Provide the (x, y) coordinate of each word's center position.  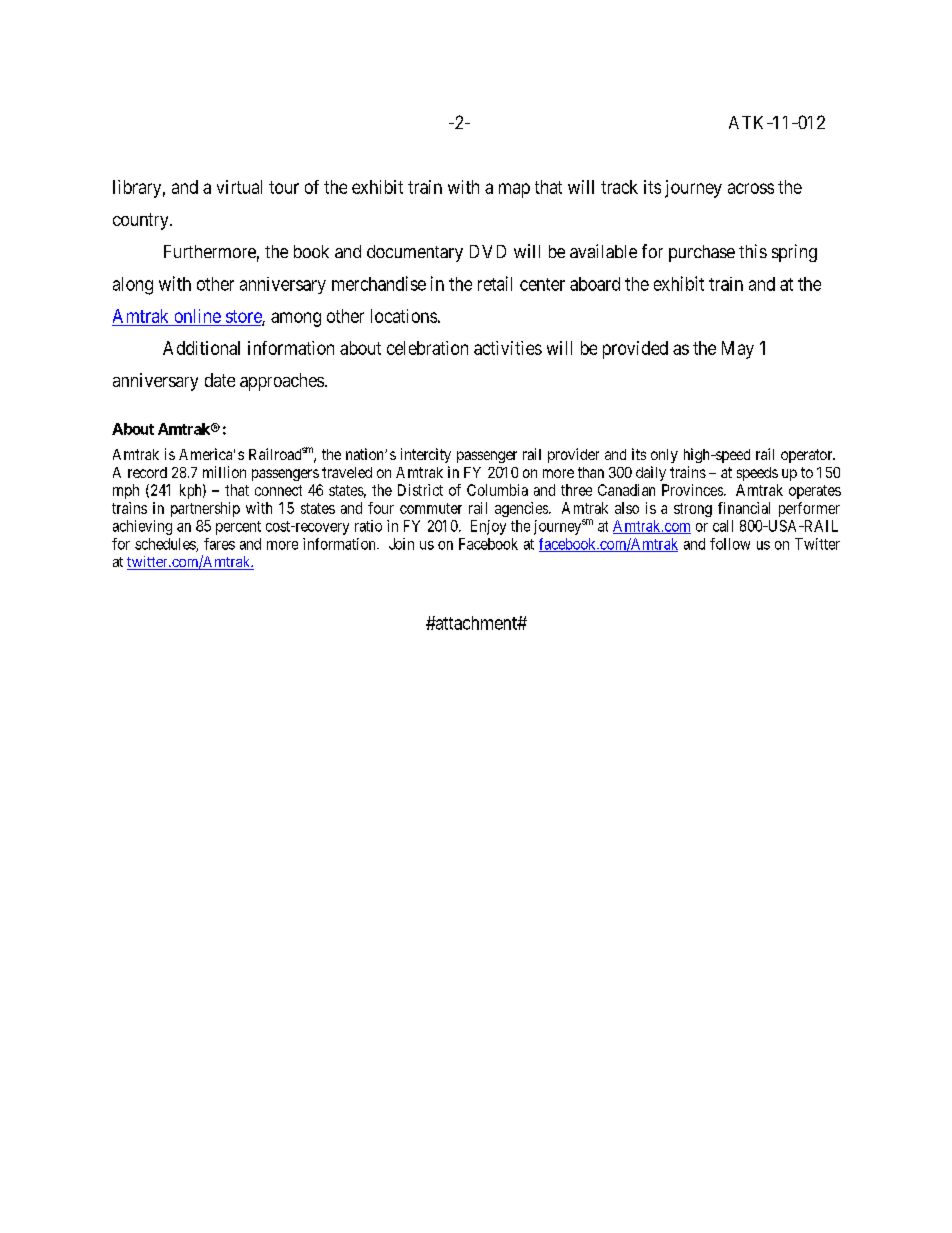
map (514, 190)
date (220, 380)
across (751, 188)
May (738, 350)
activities (508, 348)
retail (495, 283)
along (133, 286)
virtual (239, 187)
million (224, 472)
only (664, 456)
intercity (426, 455)
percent (238, 528)
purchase (702, 253)
